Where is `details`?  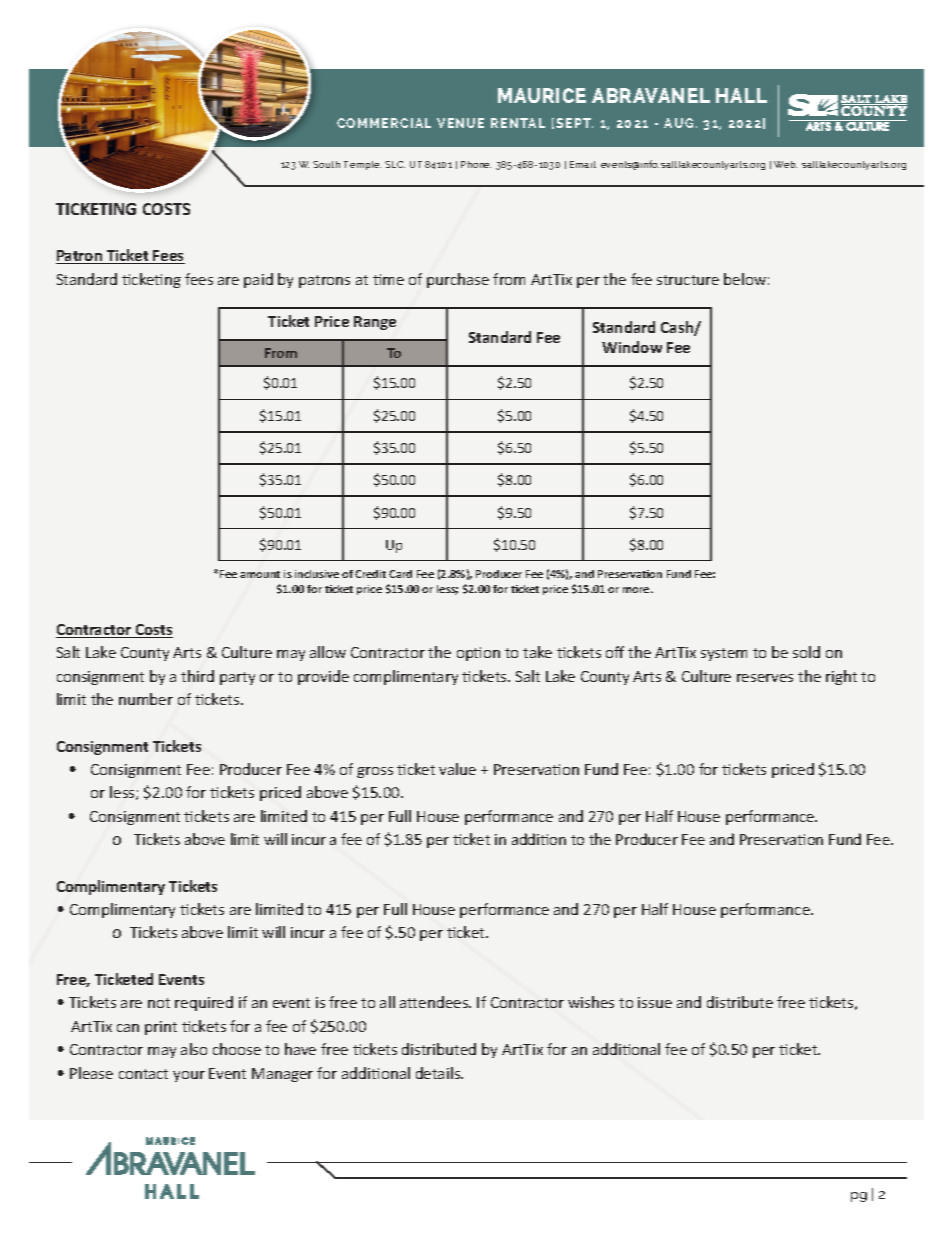 details is located at coordinates (439, 1073).
